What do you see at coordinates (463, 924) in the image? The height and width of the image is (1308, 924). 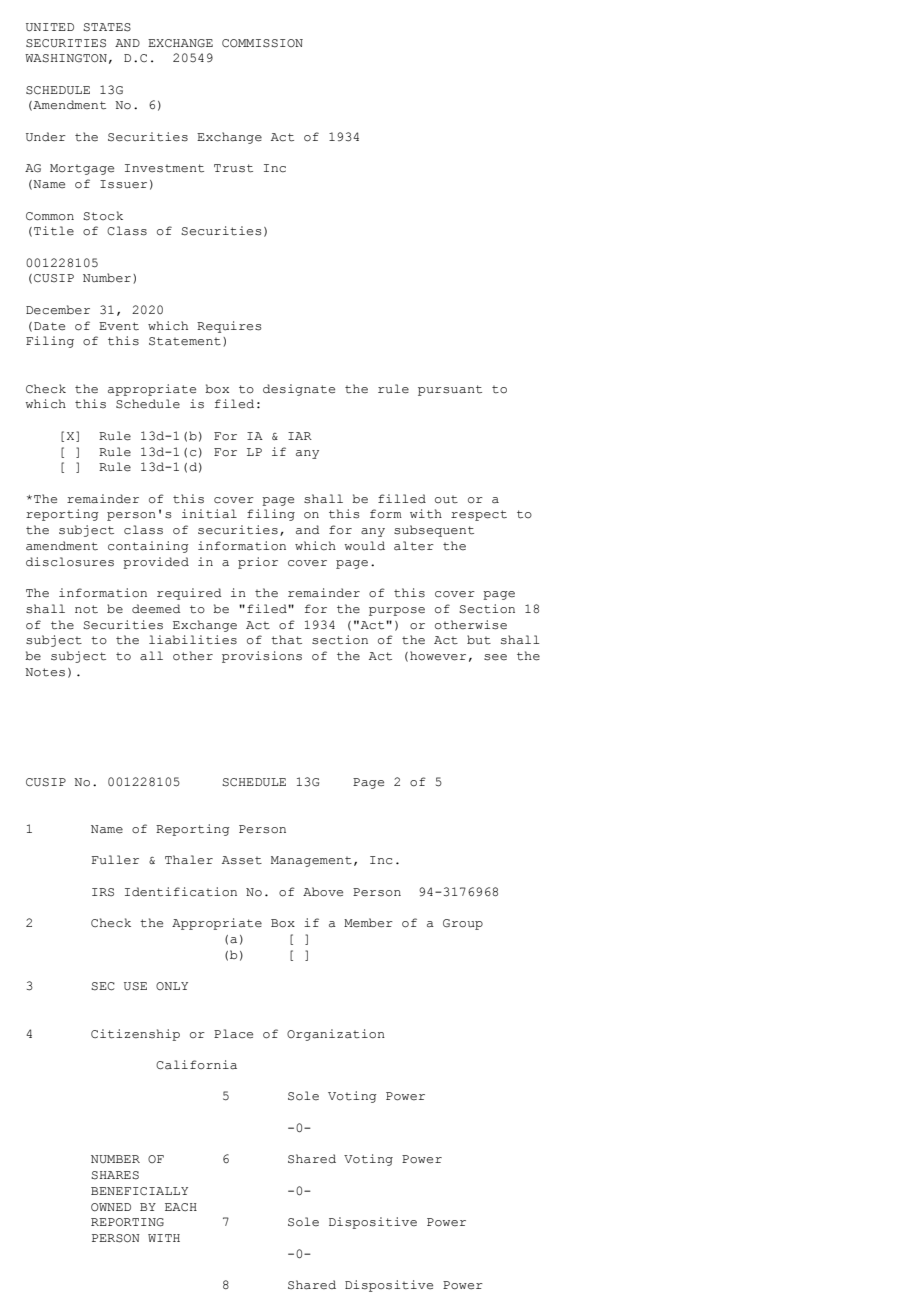 I see `Group` at bounding box center [463, 924].
